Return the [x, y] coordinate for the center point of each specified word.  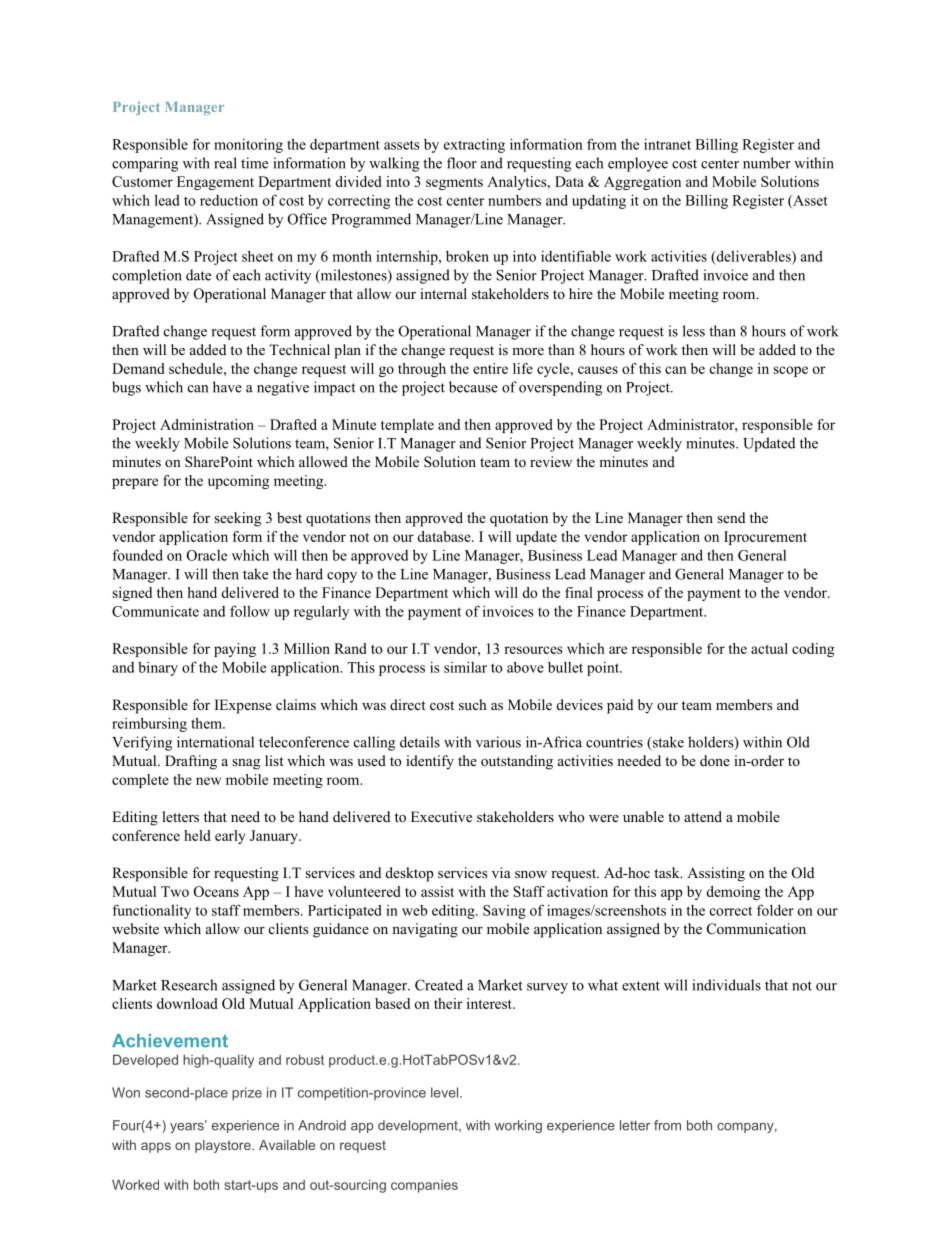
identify [430, 762]
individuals [727, 985]
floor [462, 163]
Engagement [215, 183]
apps [156, 1147]
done [715, 760]
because [473, 387]
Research [189, 985]
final [579, 592]
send [731, 517]
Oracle [207, 555]
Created [439, 985]
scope [790, 371]
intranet [667, 144]
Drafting [191, 762]
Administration [207, 424]
